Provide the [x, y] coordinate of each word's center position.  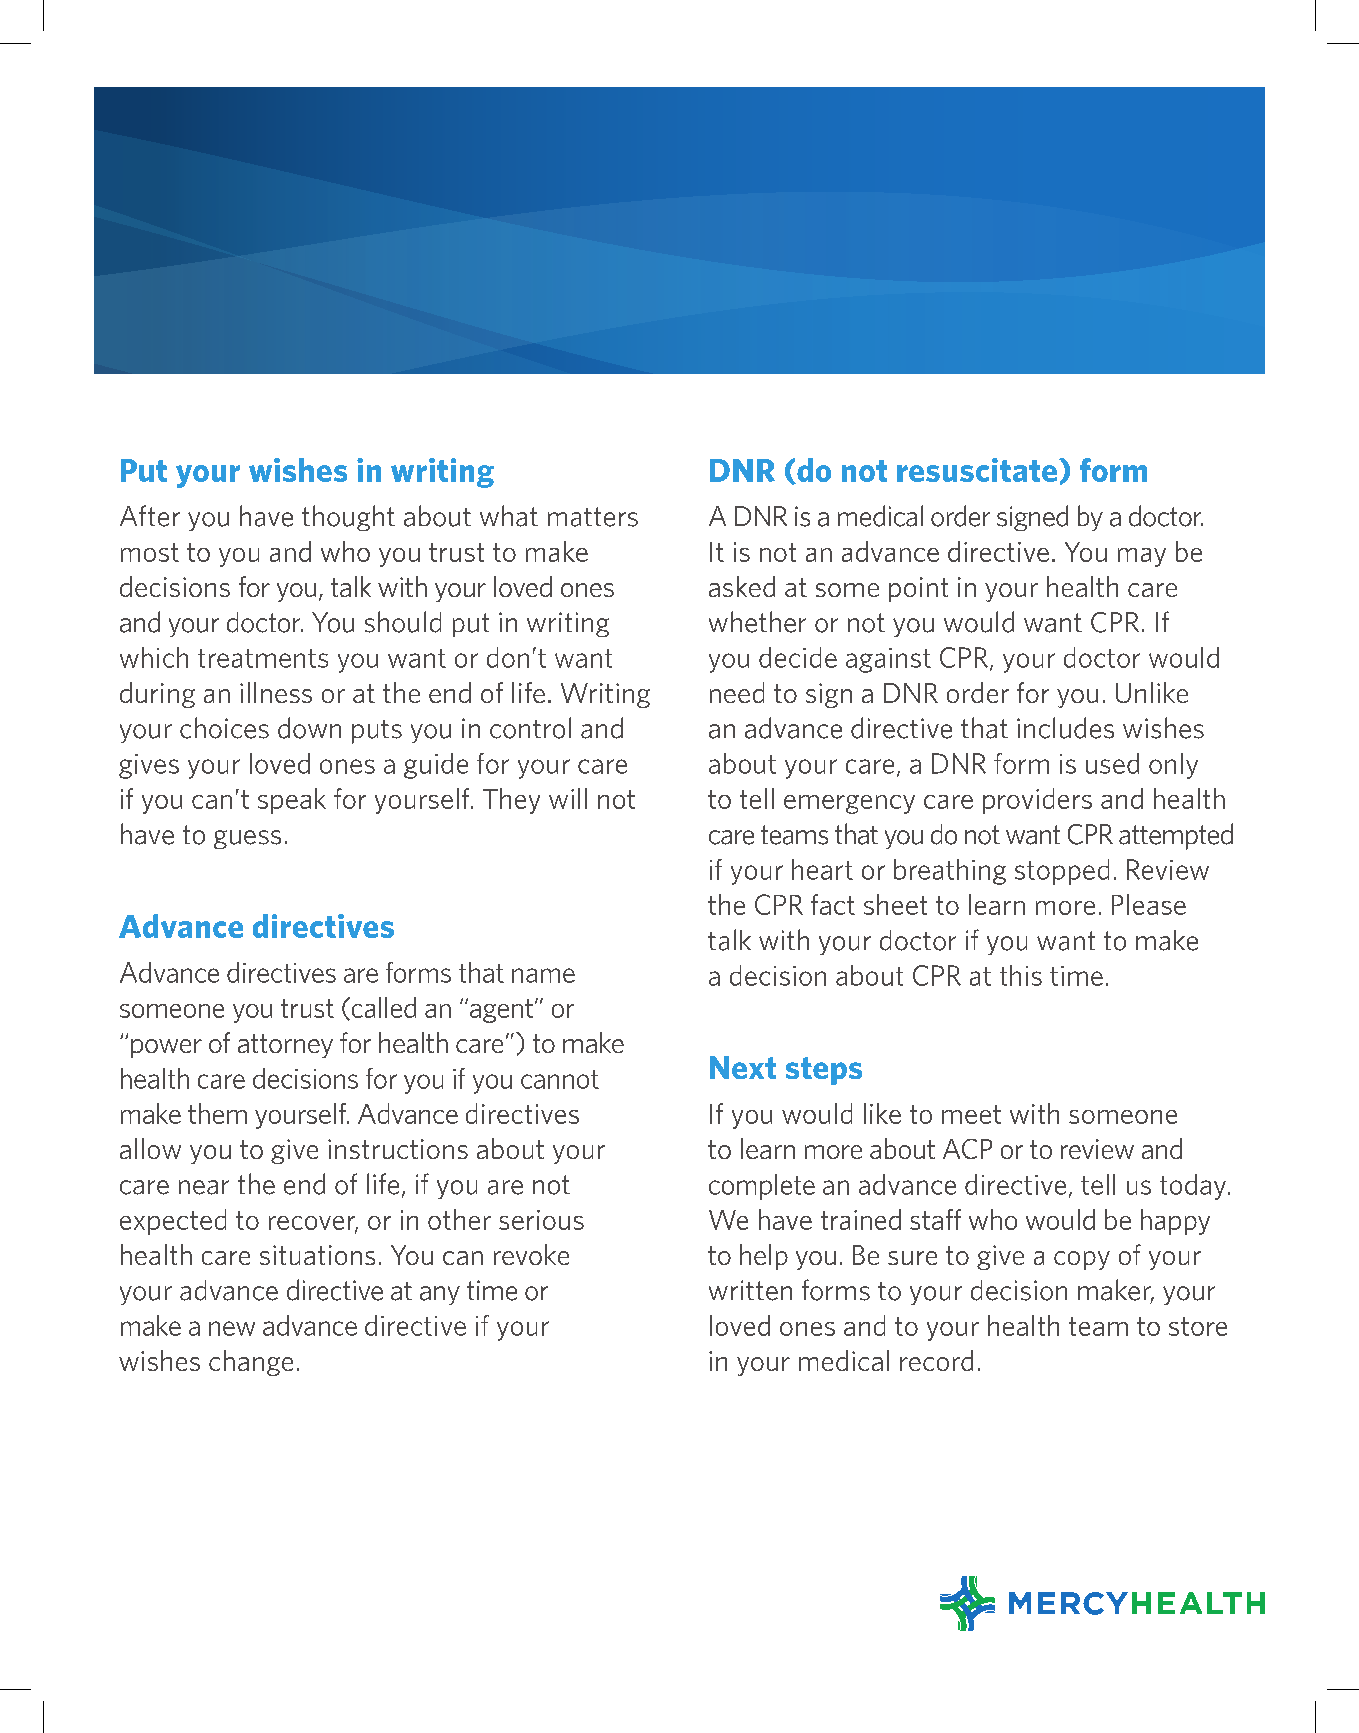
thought [348, 518]
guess [247, 839]
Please [1149, 904]
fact [833, 904]
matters [593, 517]
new [232, 1328]
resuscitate [978, 470]
